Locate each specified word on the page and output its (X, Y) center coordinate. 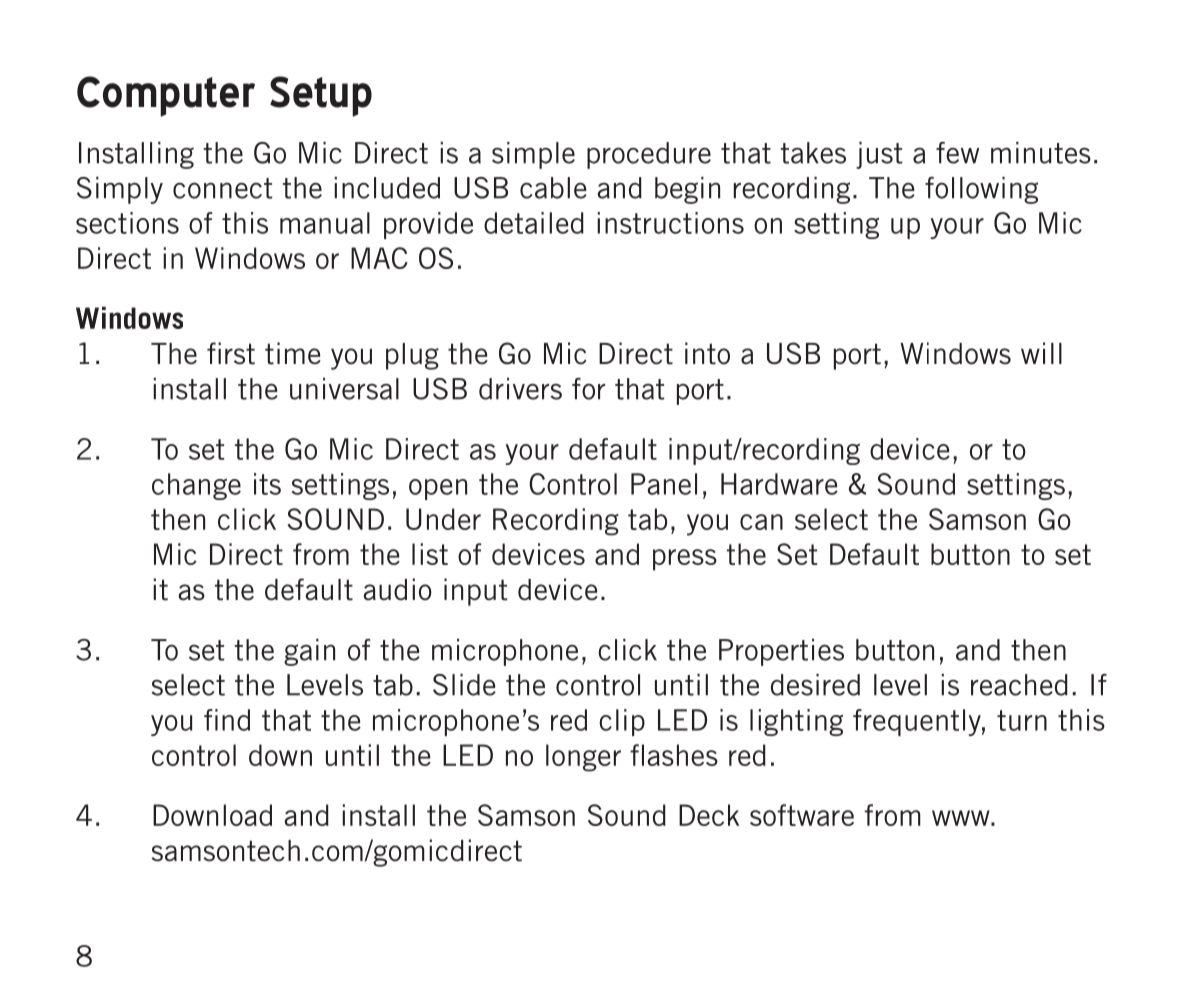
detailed (534, 223)
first (231, 353)
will (1041, 353)
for (588, 389)
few (957, 153)
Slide (464, 685)
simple (533, 155)
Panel (664, 484)
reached (1019, 685)
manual (325, 223)
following (981, 190)
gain (309, 652)
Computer (166, 96)
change (196, 486)
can (761, 522)
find (227, 720)
